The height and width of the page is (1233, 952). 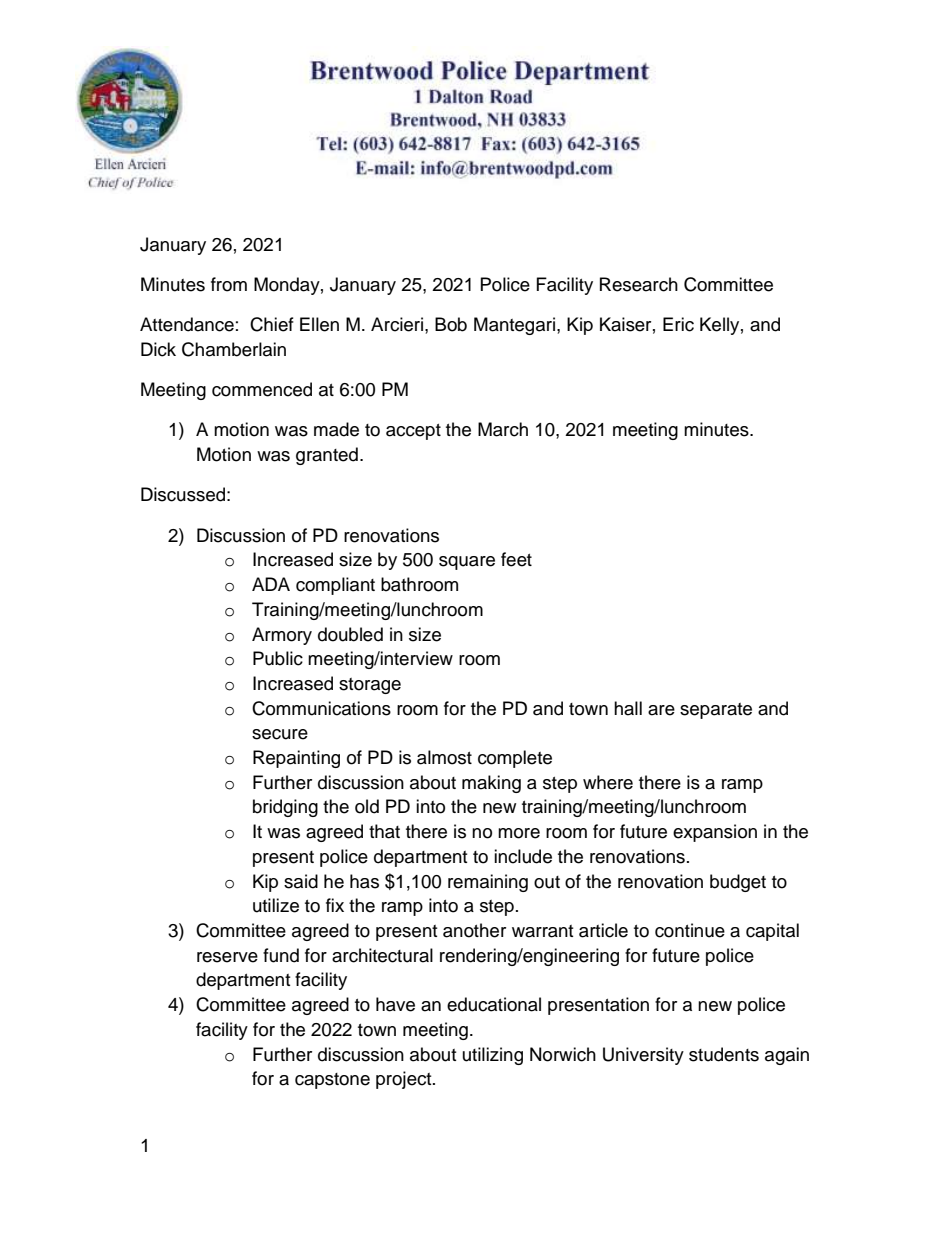 I want to click on capstone, so click(x=332, y=1081).
